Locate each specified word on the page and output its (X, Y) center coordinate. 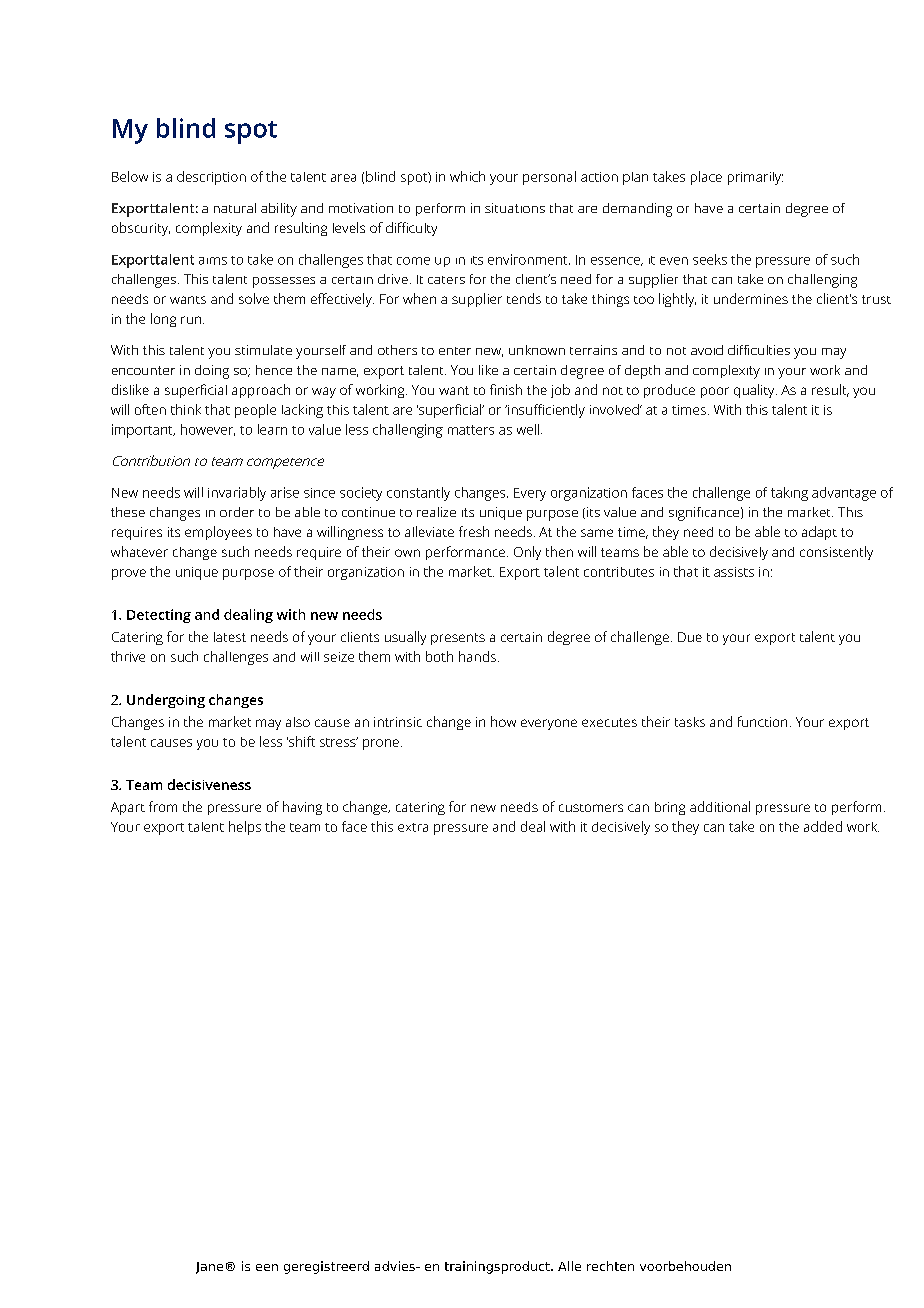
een (267, 1267)
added (823, 826)
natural (235, 208)
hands (477, 656)
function (762, 721)
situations (515, 208)
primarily (755, 178)
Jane (209, 1268)
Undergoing (166, 701)
